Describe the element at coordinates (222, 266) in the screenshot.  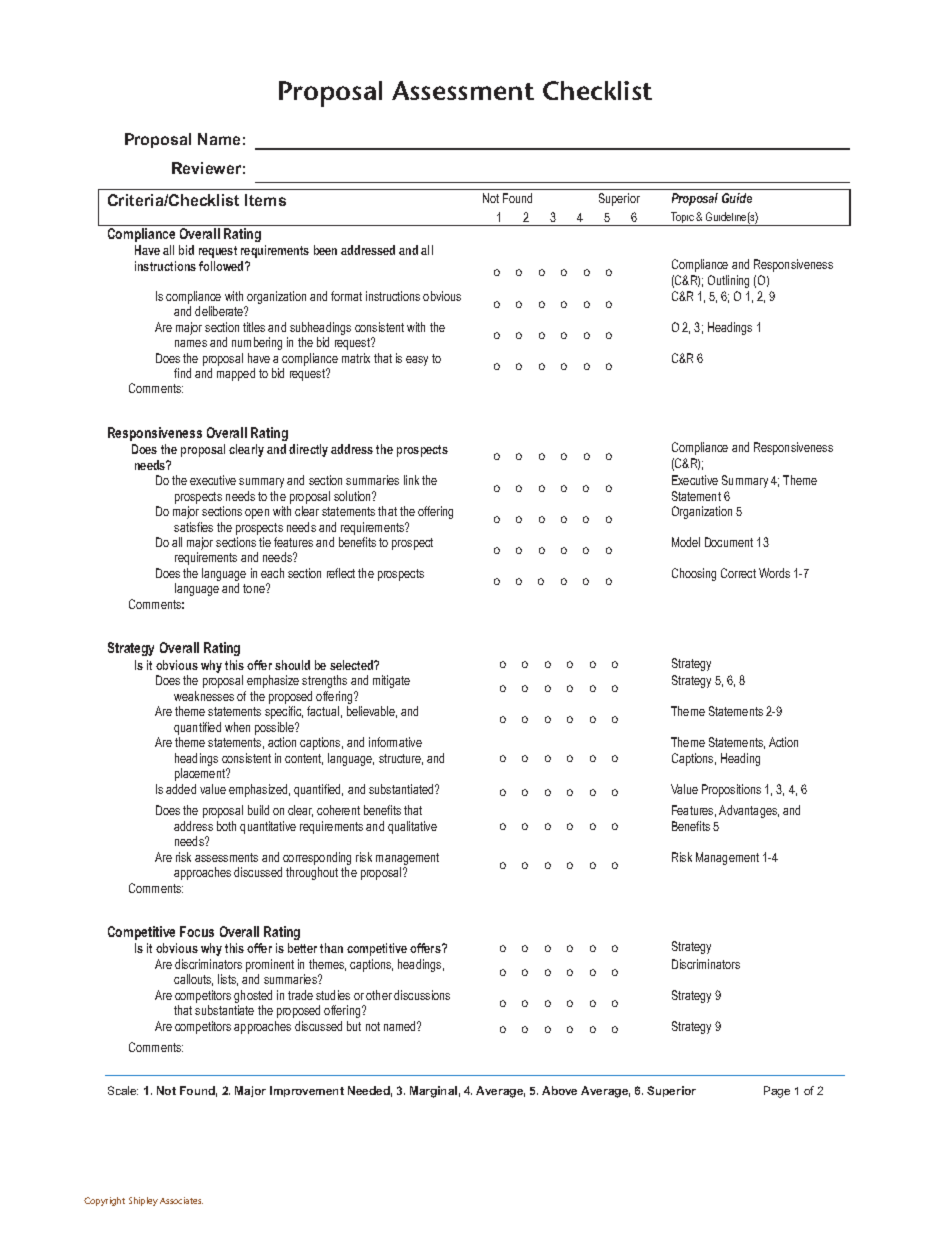
I see `followed` at that location.
